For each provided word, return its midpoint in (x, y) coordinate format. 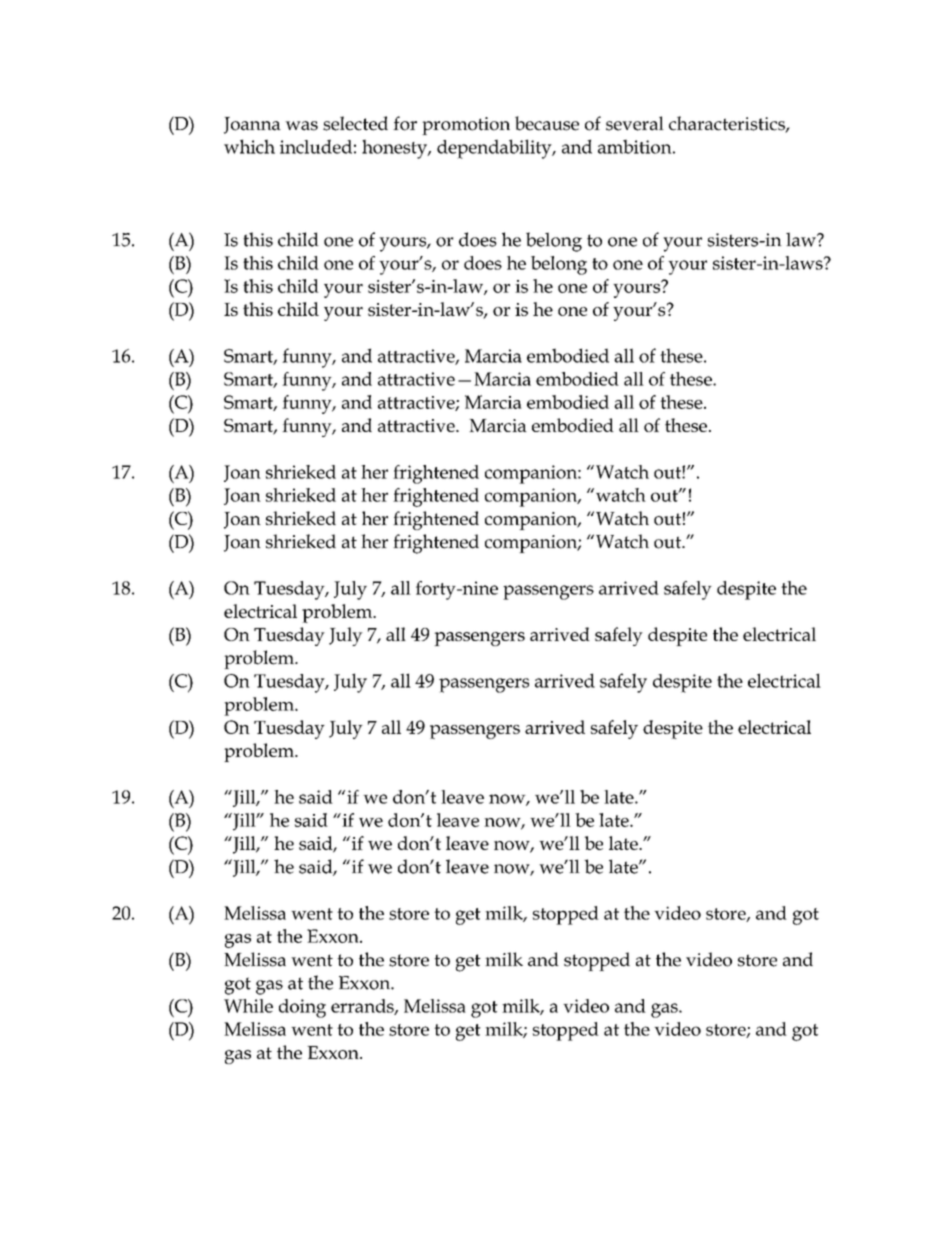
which (249, 146)
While (248, 1006)
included (316, 146)
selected (355, 123)
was (301, 126)
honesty (395, 149)
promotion (466, 126)
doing (302, 1008)
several (635, 123)
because (547, 123)
